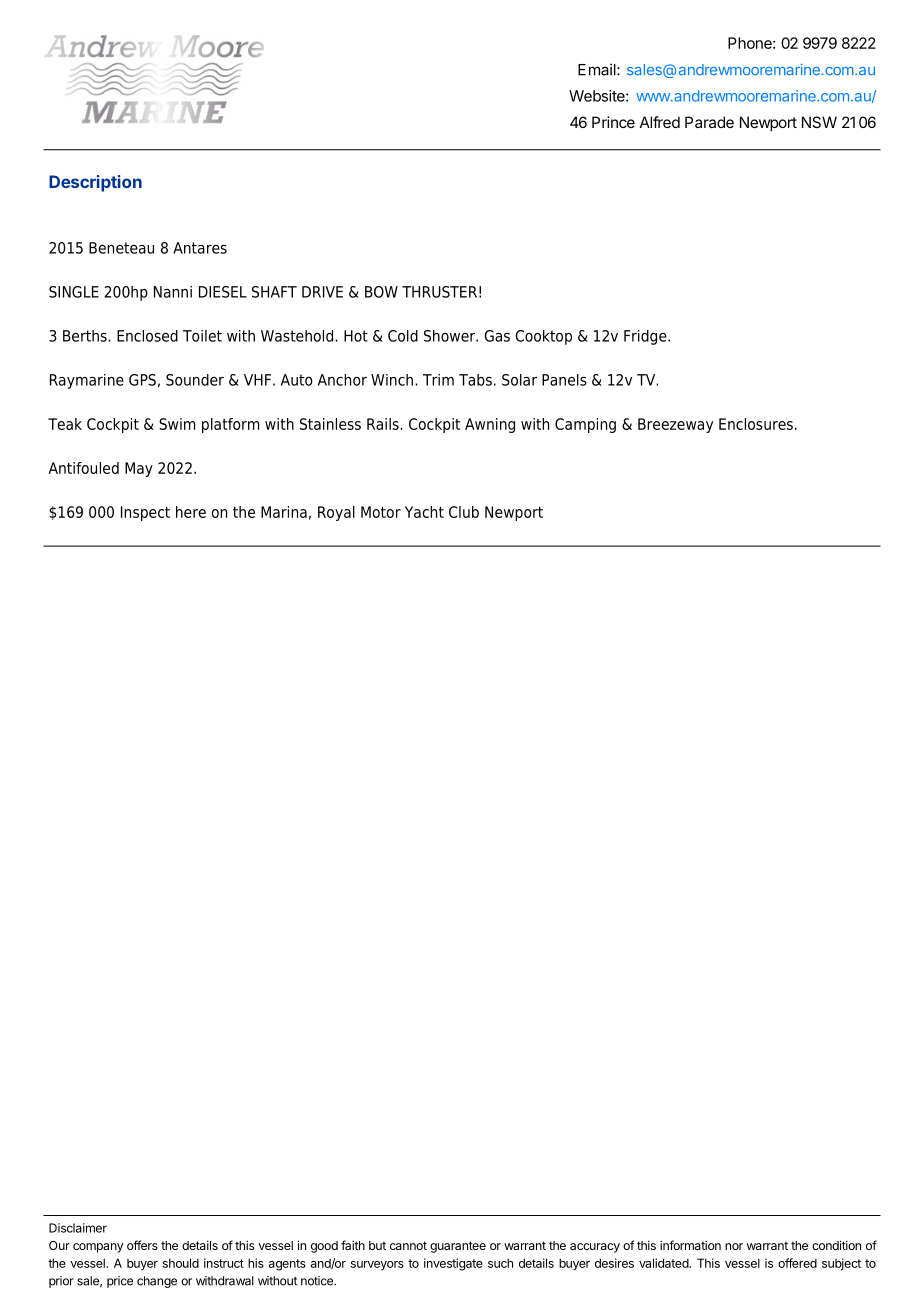 Image resolution: width=924 pixels, height=1308 pixels. I want to click on Prince, so click(613, 122).
